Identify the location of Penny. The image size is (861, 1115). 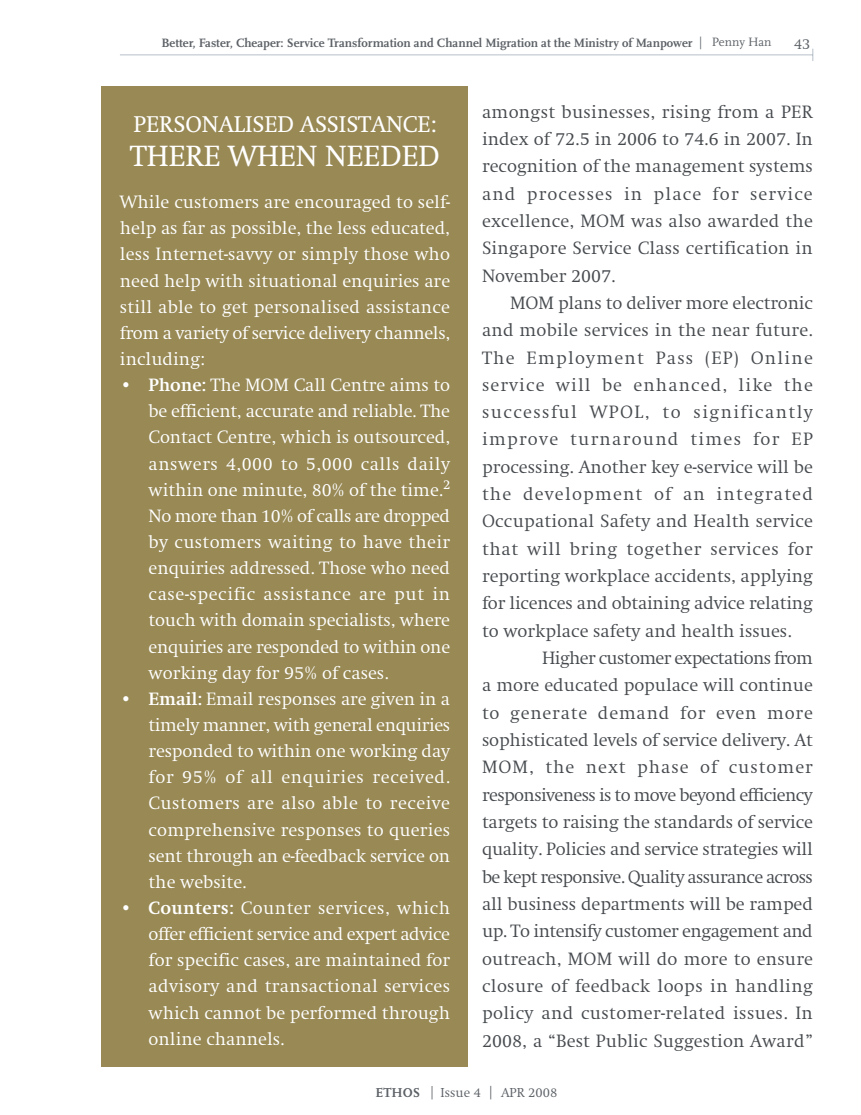
(729, 43).
